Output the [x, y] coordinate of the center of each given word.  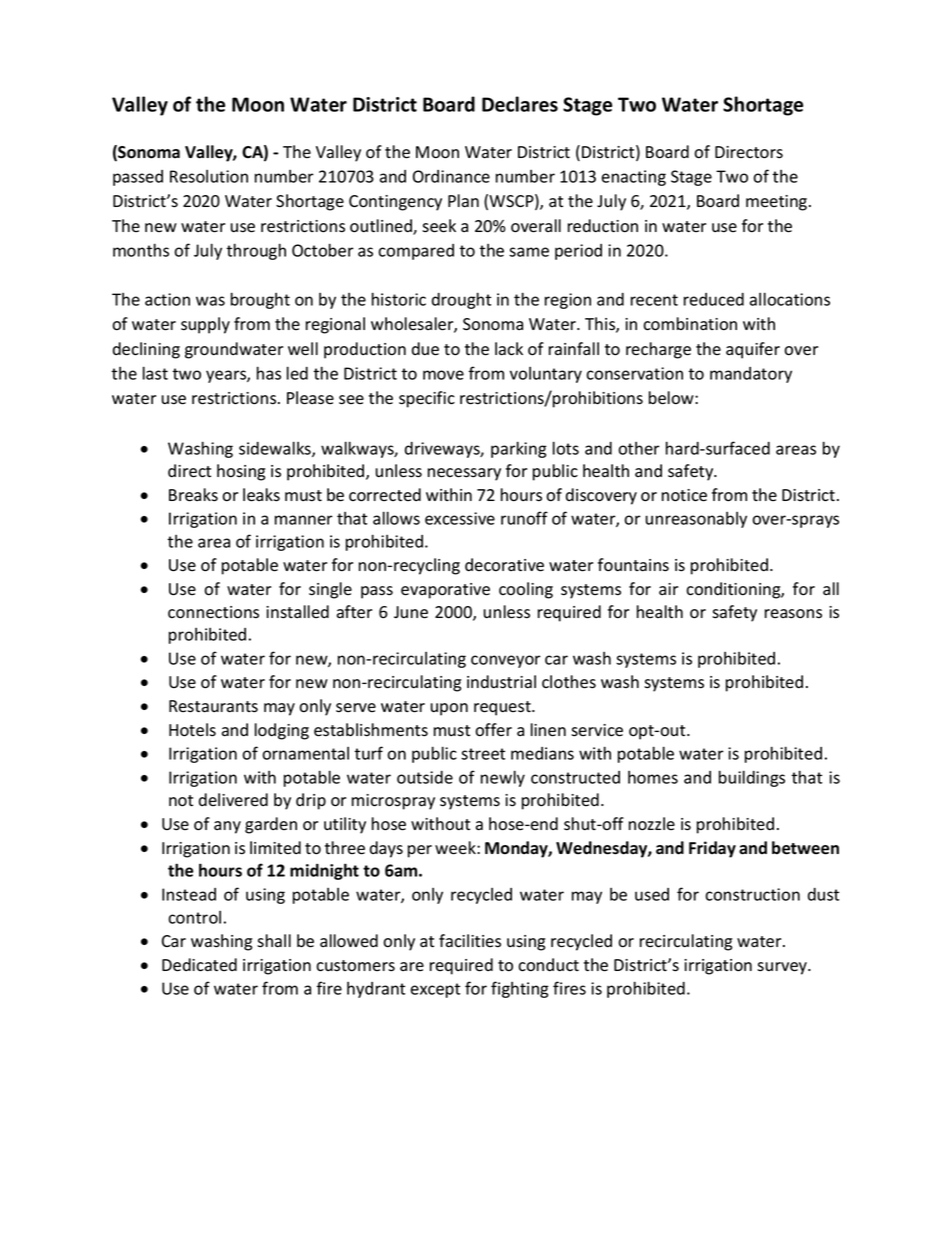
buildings [752, 778]
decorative [504, 565]
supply [205, 325]
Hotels [192, 730]
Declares [520, 104]
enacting [634, 178]
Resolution [209, 176]
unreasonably [696, 520]
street [483, 754]
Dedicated [199, 965]
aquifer [753, 350]
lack [509, 349]
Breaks [193, 495]
